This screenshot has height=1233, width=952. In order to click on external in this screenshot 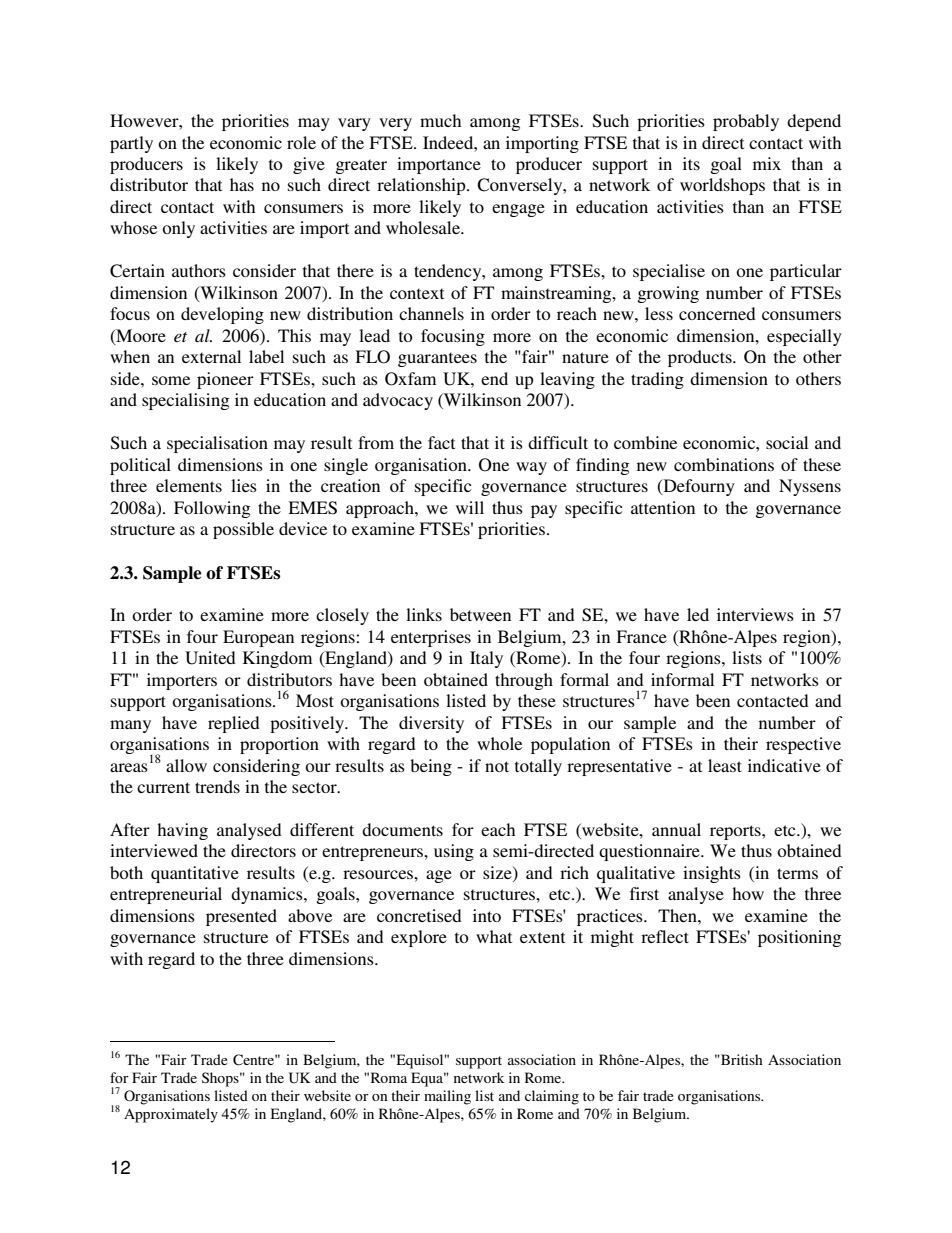, I will do `click(211, 356)`.
